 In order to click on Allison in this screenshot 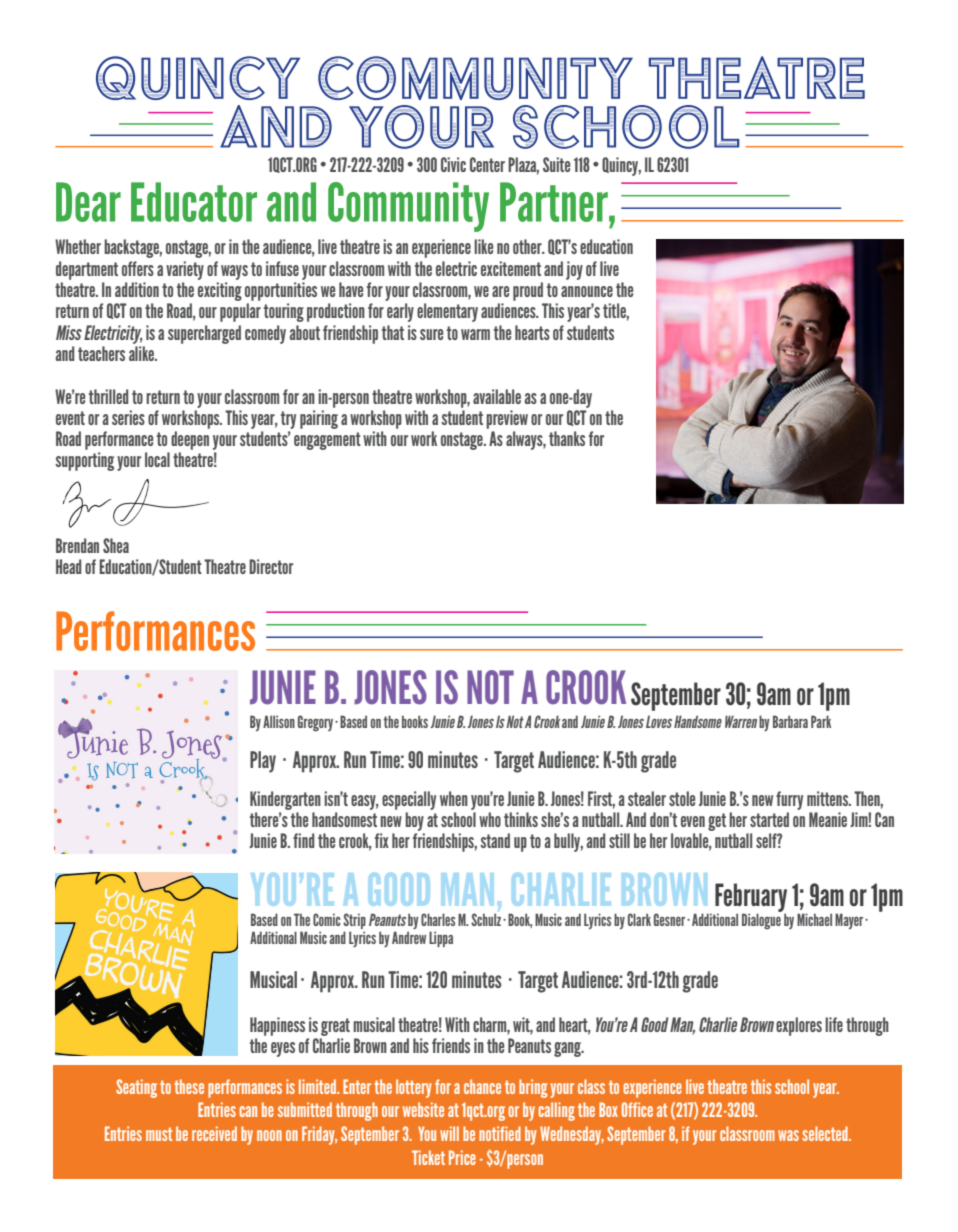, I will do `click(279, 721)`.
